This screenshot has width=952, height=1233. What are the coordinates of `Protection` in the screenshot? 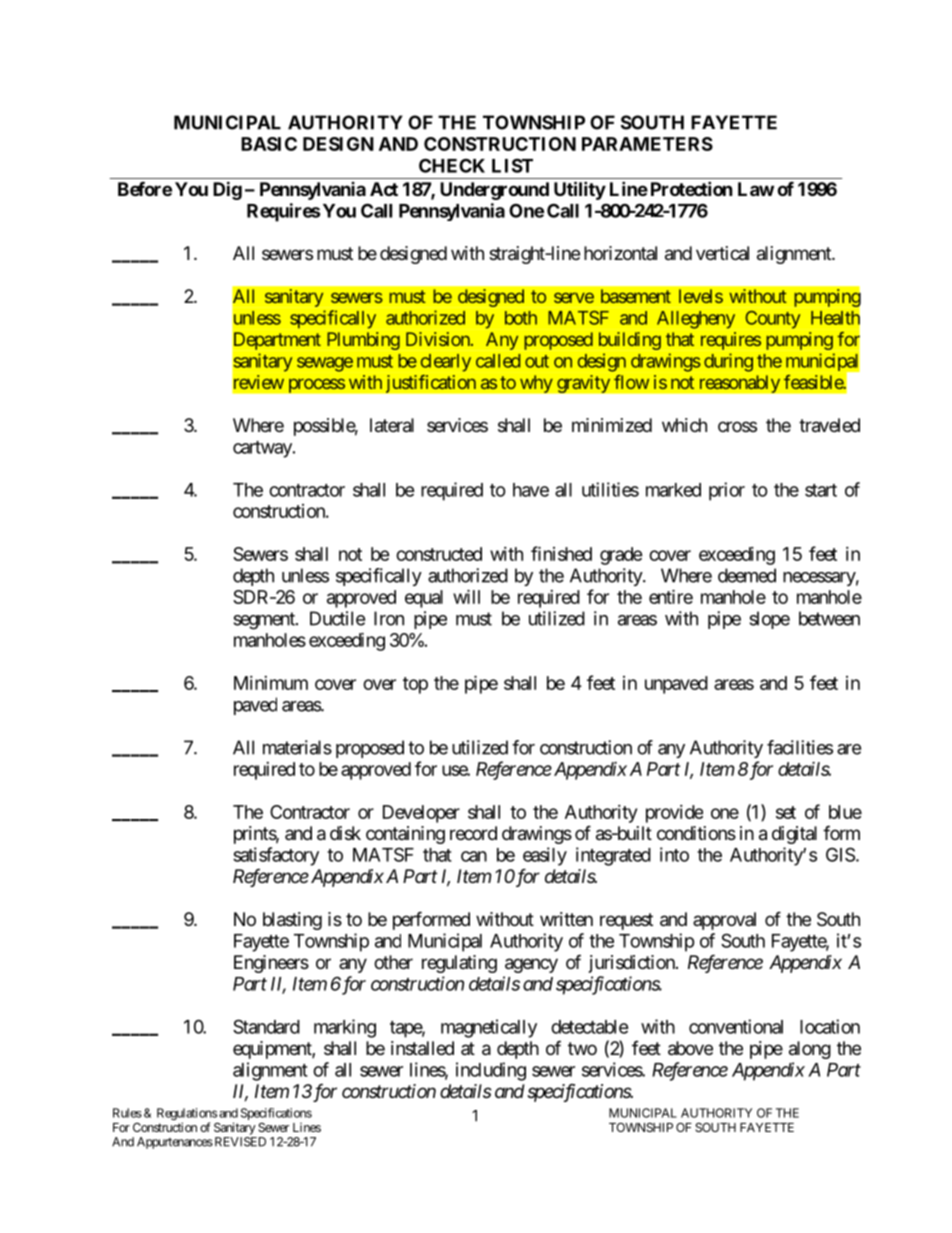 It's located at (692, 188).
